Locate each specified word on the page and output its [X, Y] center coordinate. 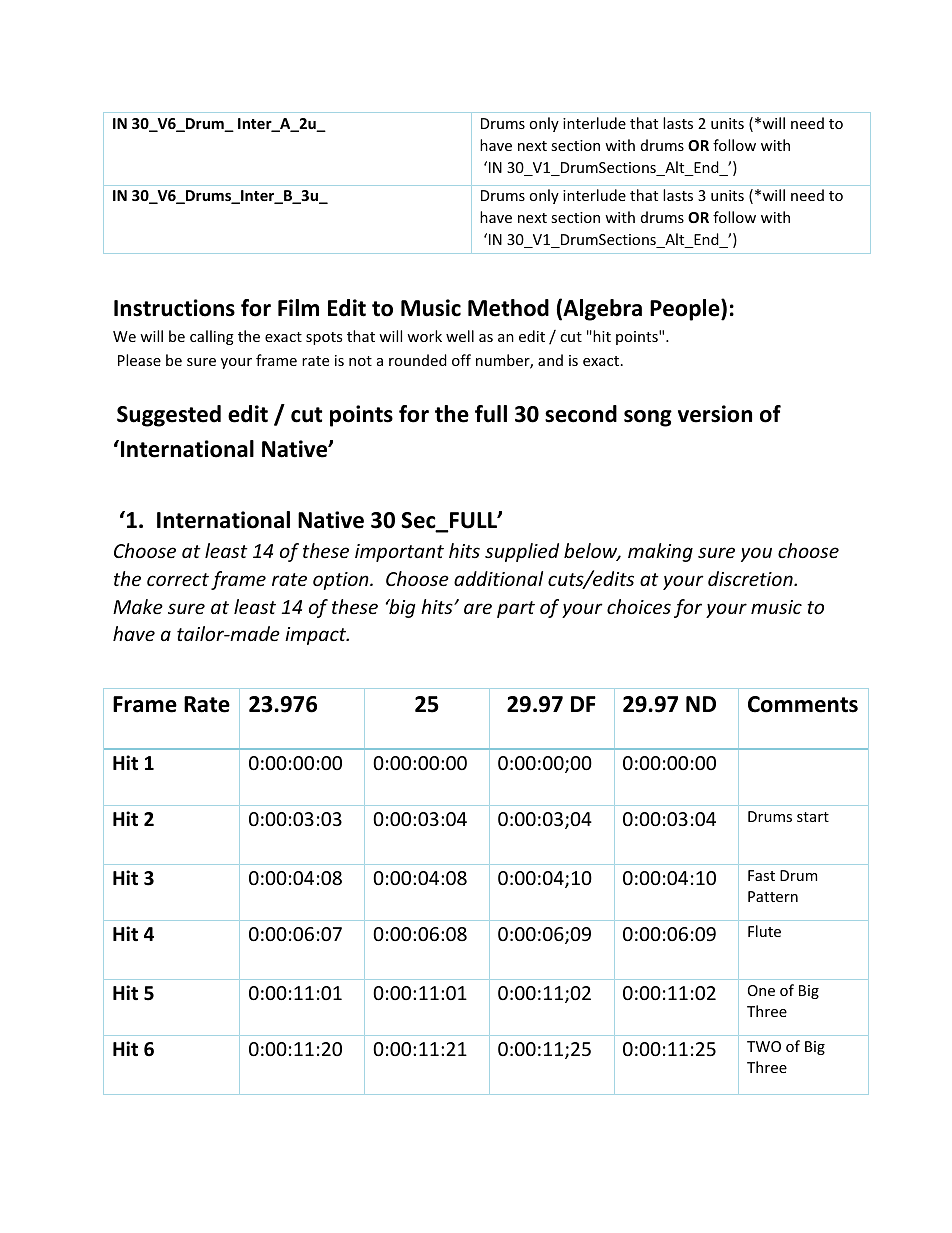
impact [317, 636]
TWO [764, 1046]
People [686, 310]
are [478, 608]
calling [212, 337]
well [460, 336]
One [761, 990]
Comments [803, 704]
